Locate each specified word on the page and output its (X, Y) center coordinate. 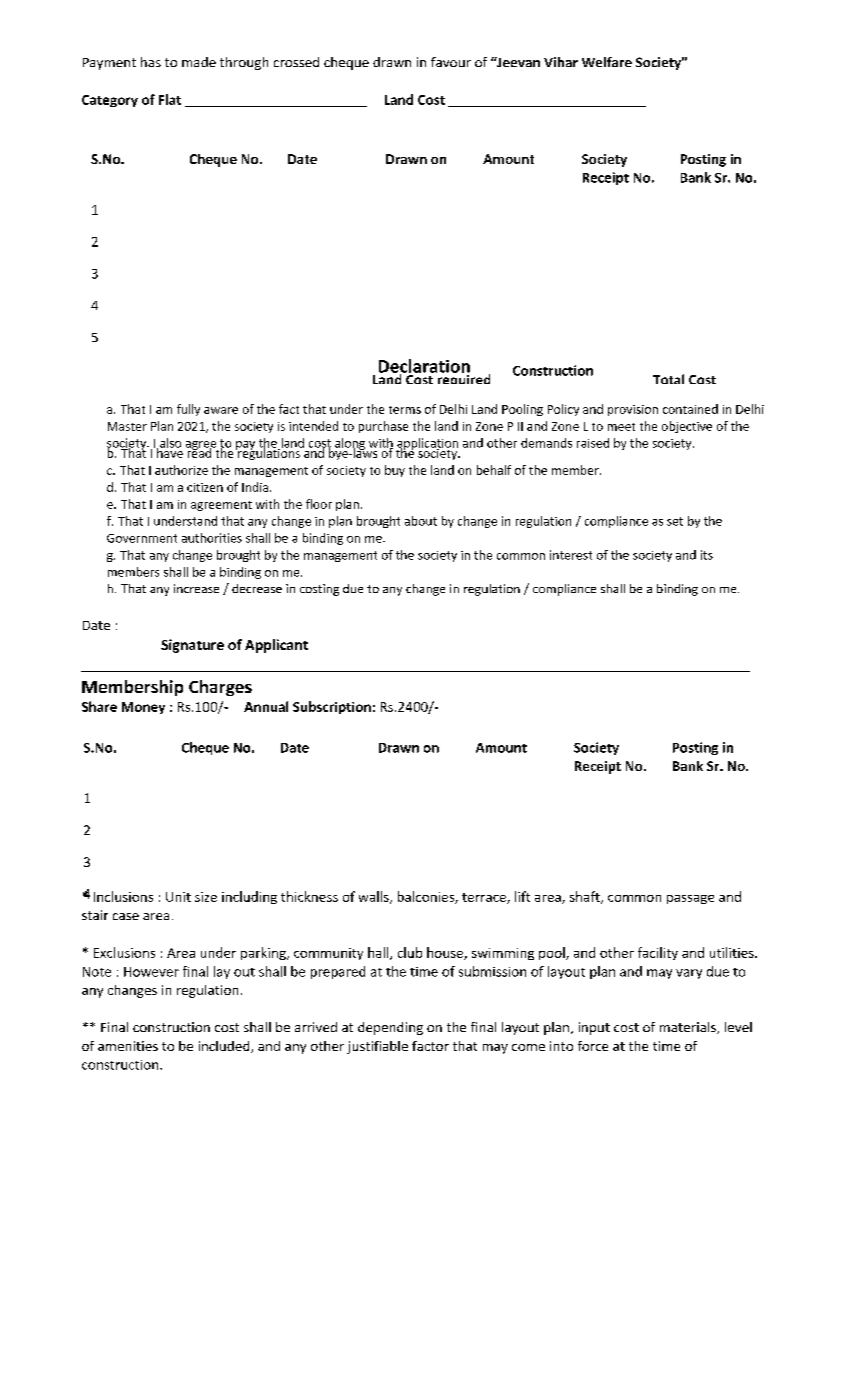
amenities (128, 1046)
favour (451, 62)
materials (689, 1028)
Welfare (607, 62)
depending (390, 1028)
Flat (170, 99)
